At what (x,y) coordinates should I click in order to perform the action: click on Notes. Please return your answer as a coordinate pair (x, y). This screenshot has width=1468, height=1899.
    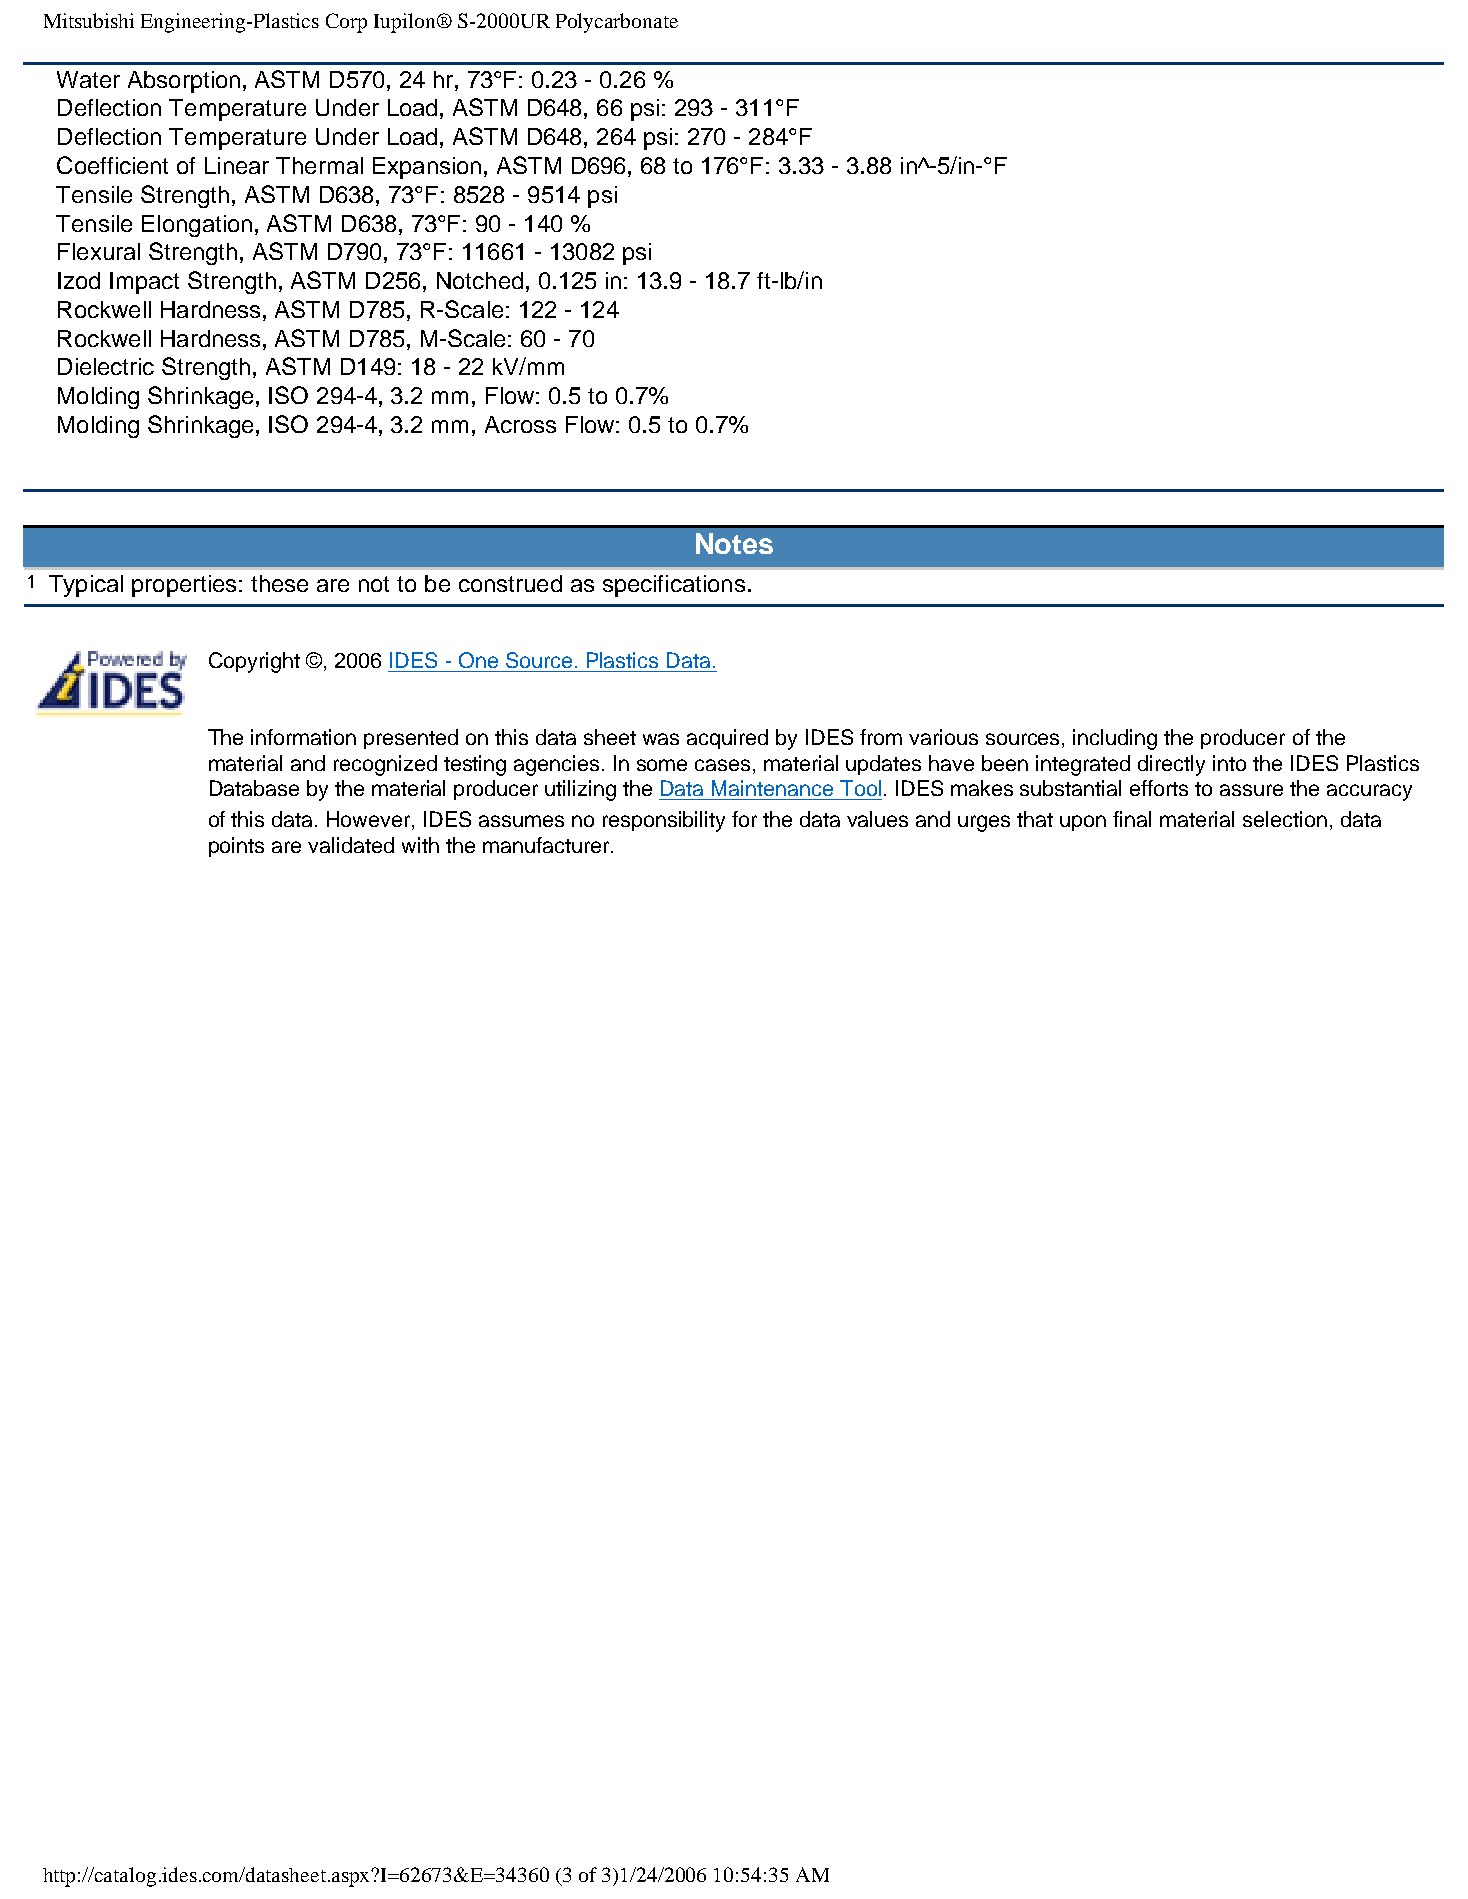
    Looking at the image, I should click on (734, 543).
